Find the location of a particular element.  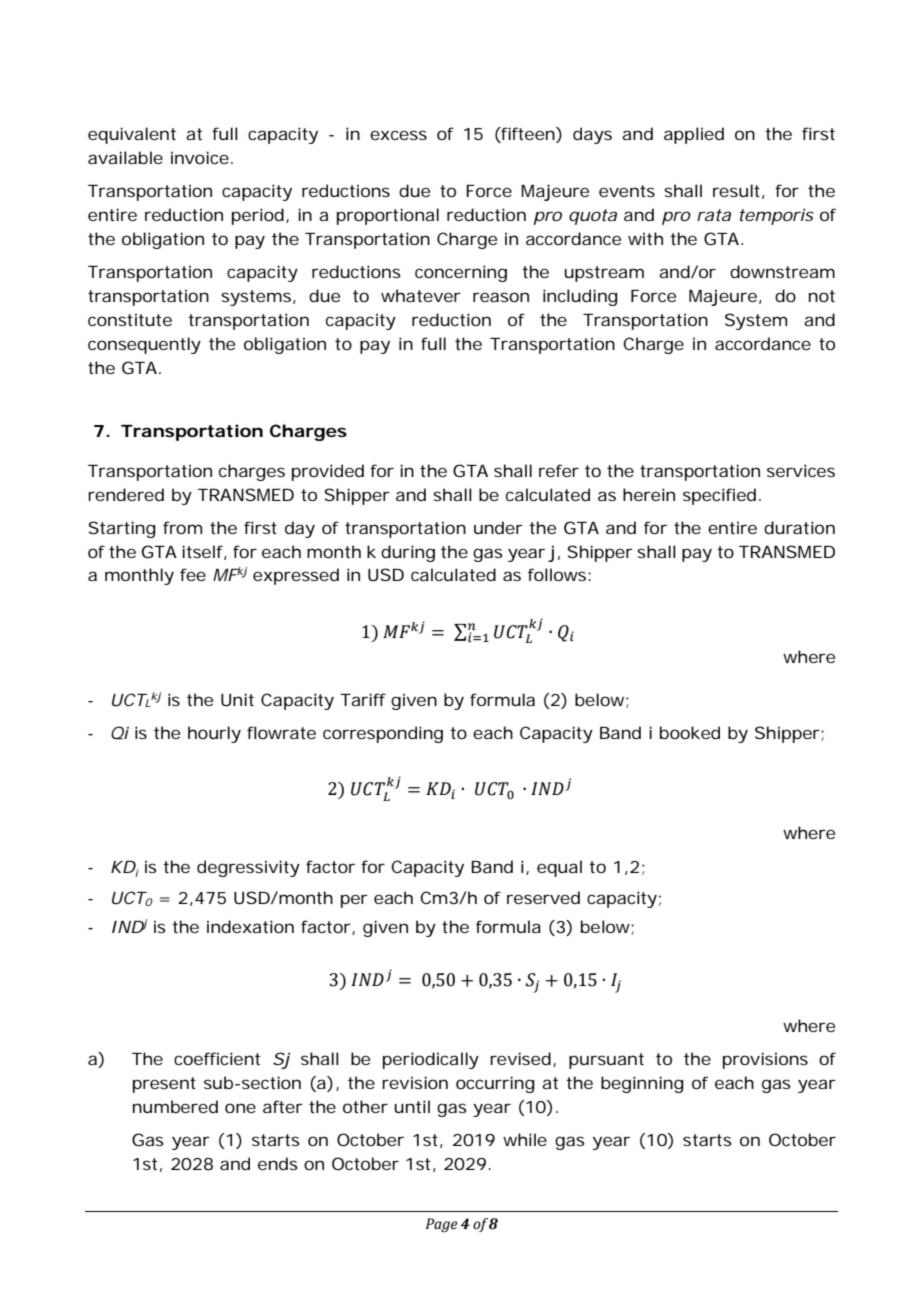

invoice is located at coordinates (200, 157).
